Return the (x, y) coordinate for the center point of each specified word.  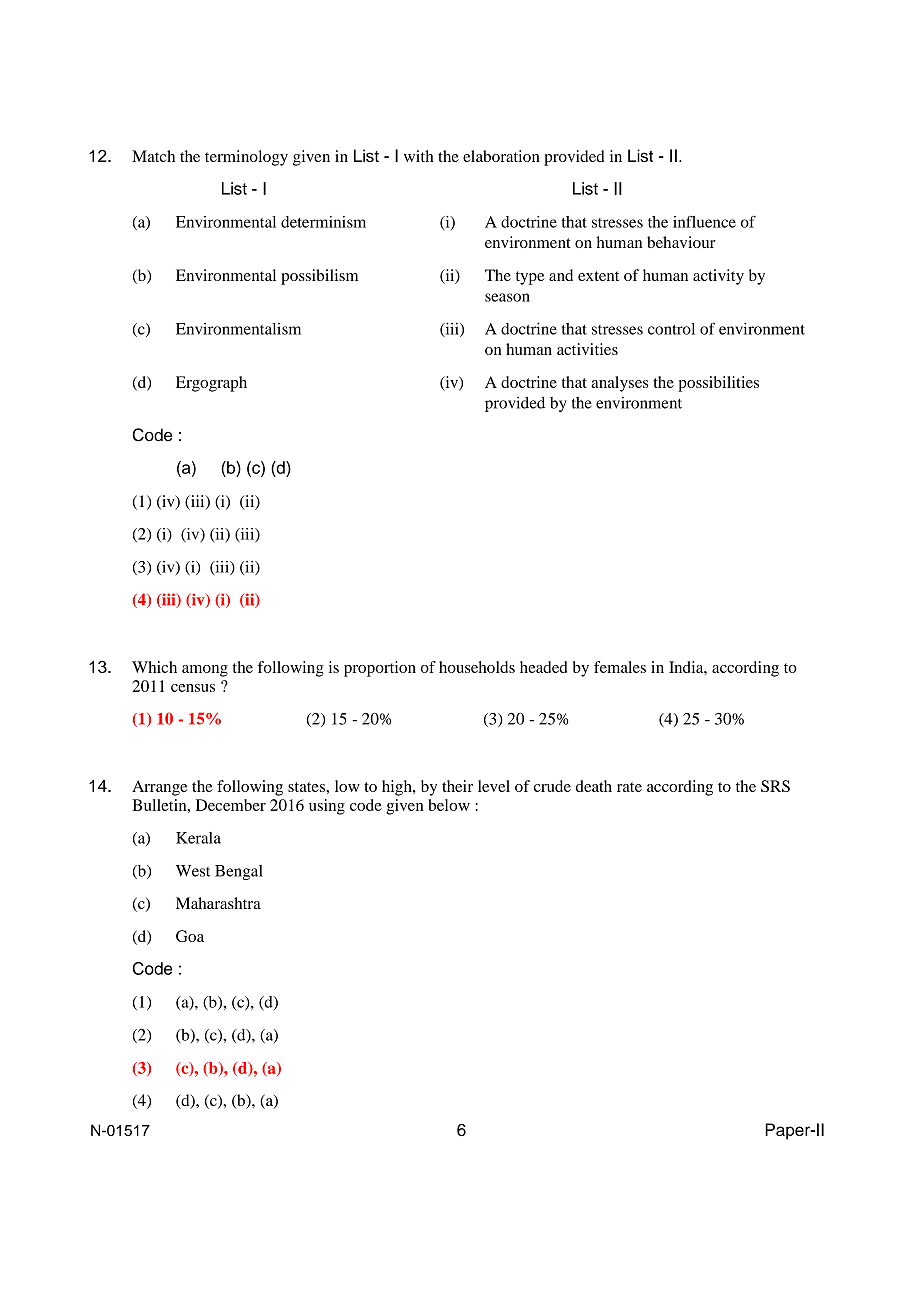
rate (629, 787)
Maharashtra (218, 903)
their (457, 786)
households (477, 667)
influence (704, 221)
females (620, 667)
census (193, 688)
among (205, 671)
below (449, 805)
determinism (323, 222)
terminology (246, 158)
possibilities (718, 384)
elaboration (501, 156)
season (507, 297)
